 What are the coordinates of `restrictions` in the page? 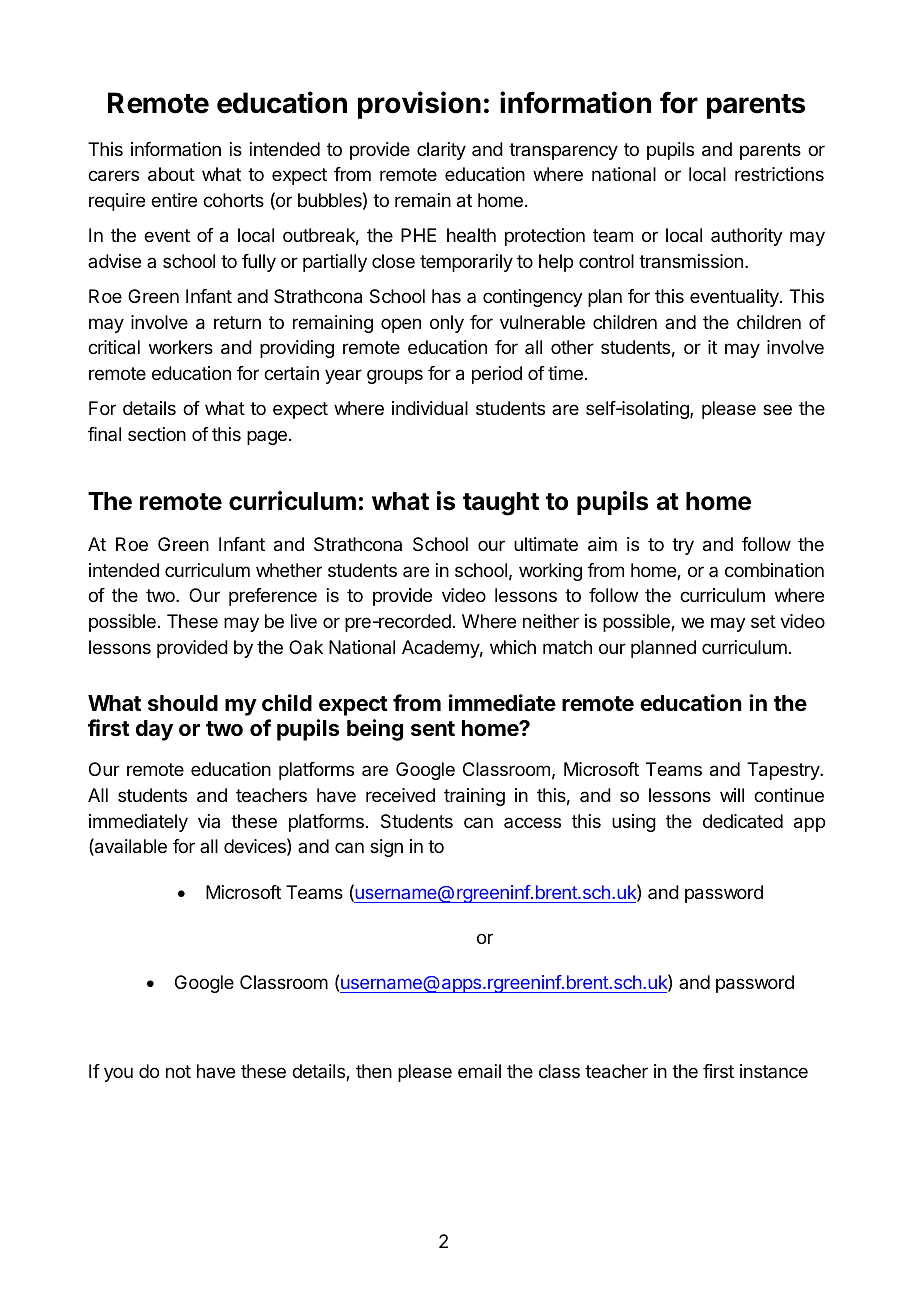 It's located at (779, 174).
